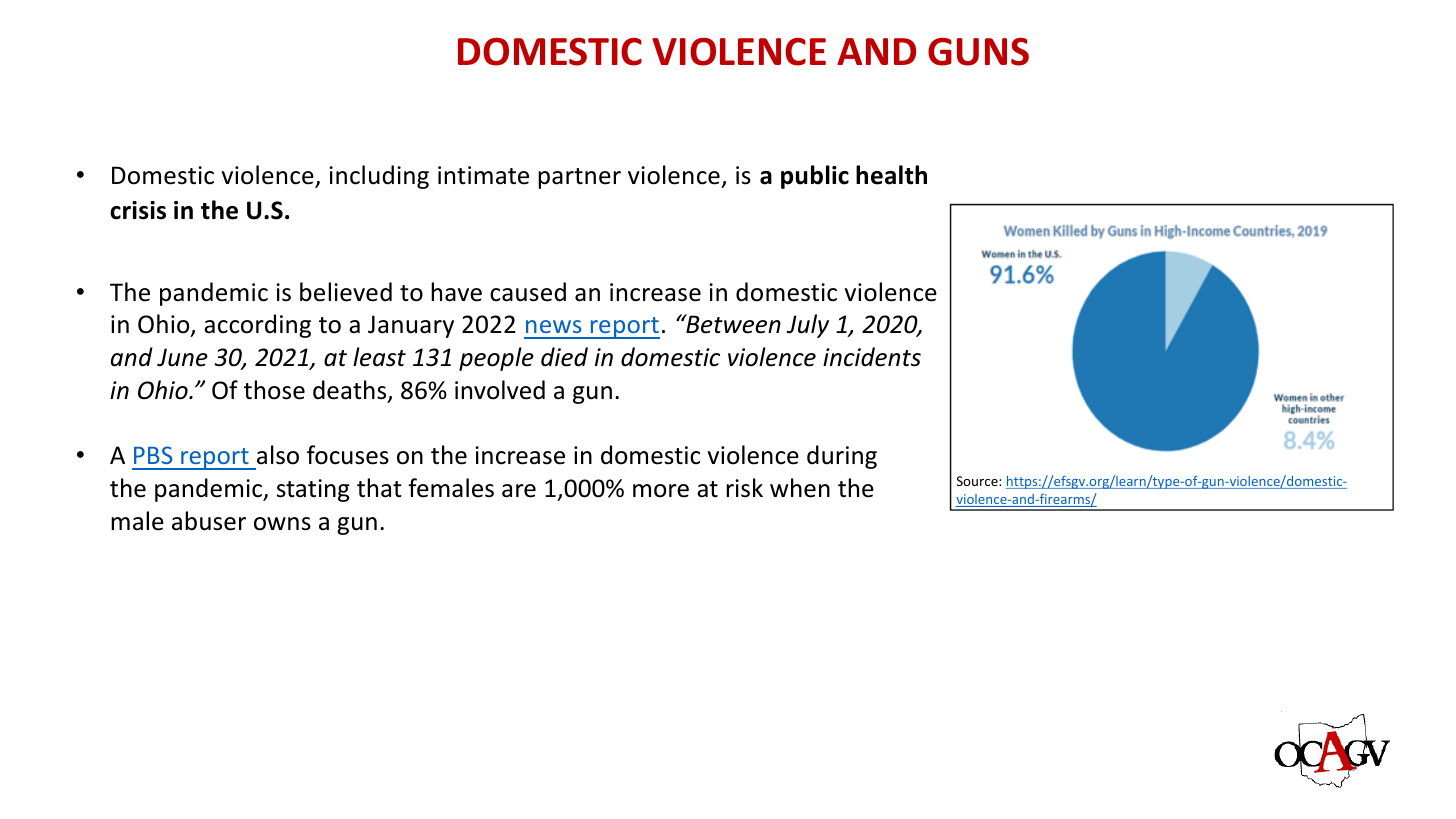  I want to click on when, so click(800, 488).
